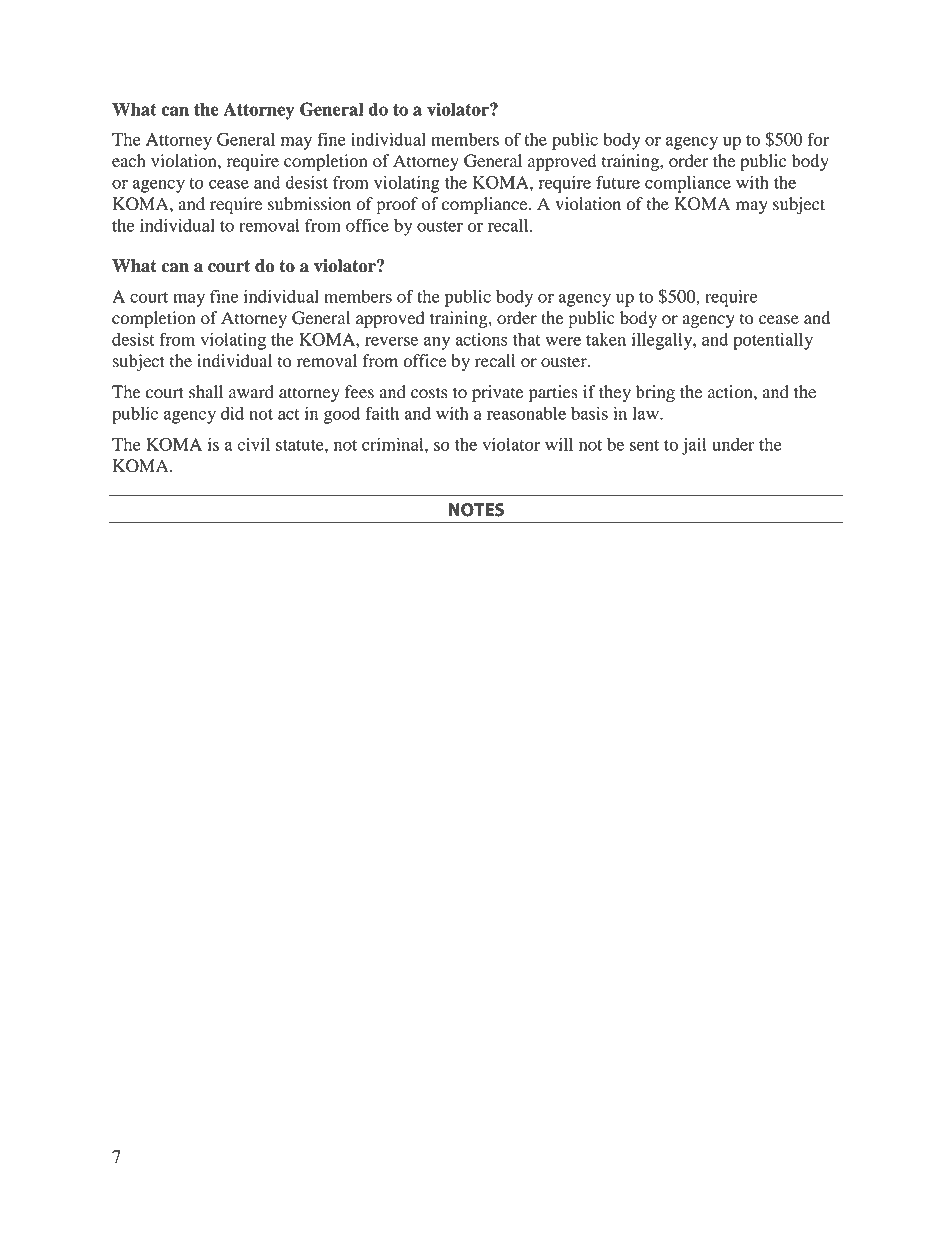 Image resolution: width=952 pixels, height=1233 pixels. Describe the element at coordinates (655, 393) in the page. I see `bring` at that location.
